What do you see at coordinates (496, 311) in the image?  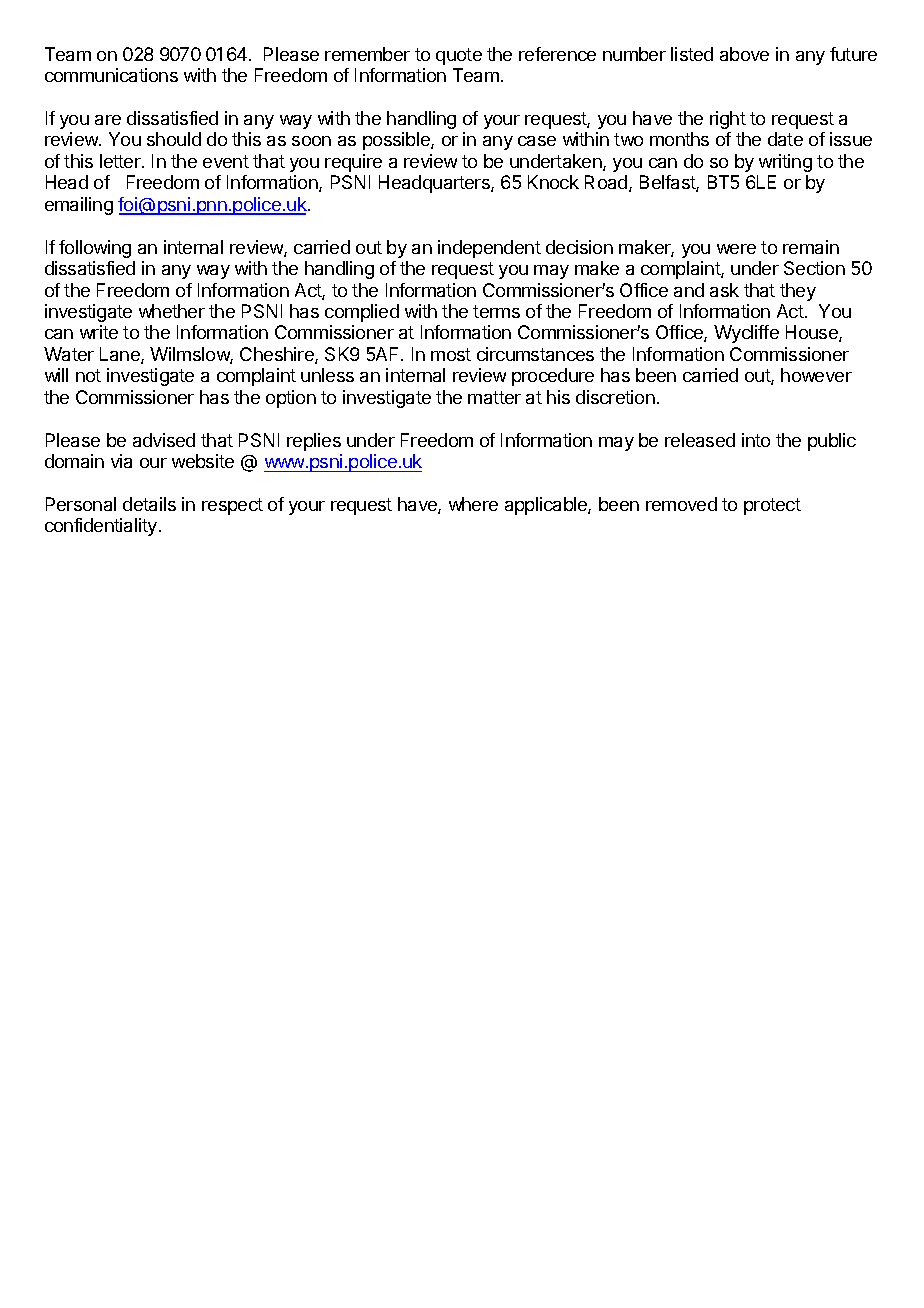 I see `terms` at bounding box center [496, 311].
